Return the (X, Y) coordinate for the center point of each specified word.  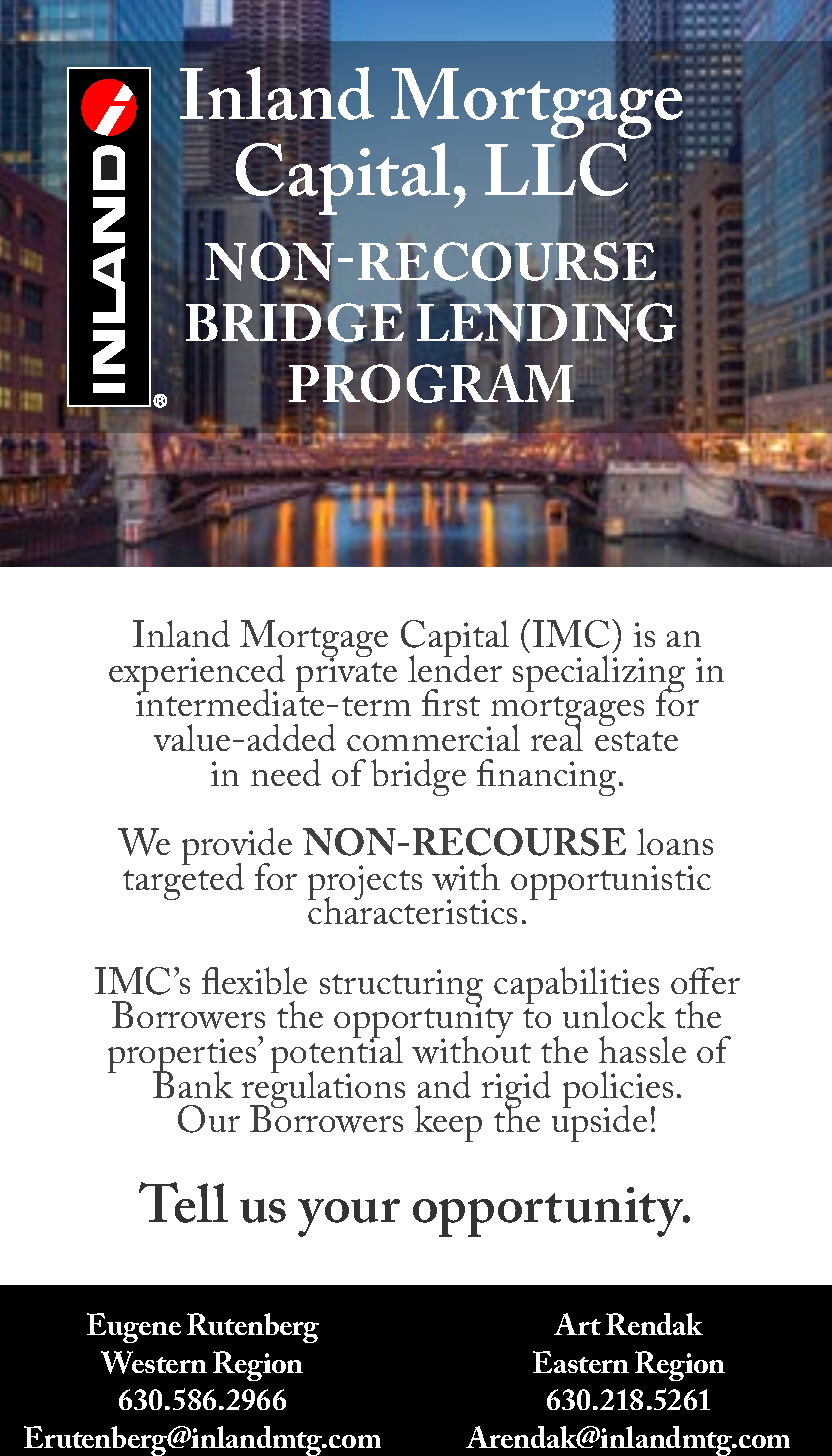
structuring (401, 988)
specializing (599, 673)
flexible (254, 980)
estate (636, 741)
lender (455, 667)
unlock (614, 1014)
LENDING (548, 323)
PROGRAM (430, 383)
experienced (197, 675)
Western (154, 1362)
